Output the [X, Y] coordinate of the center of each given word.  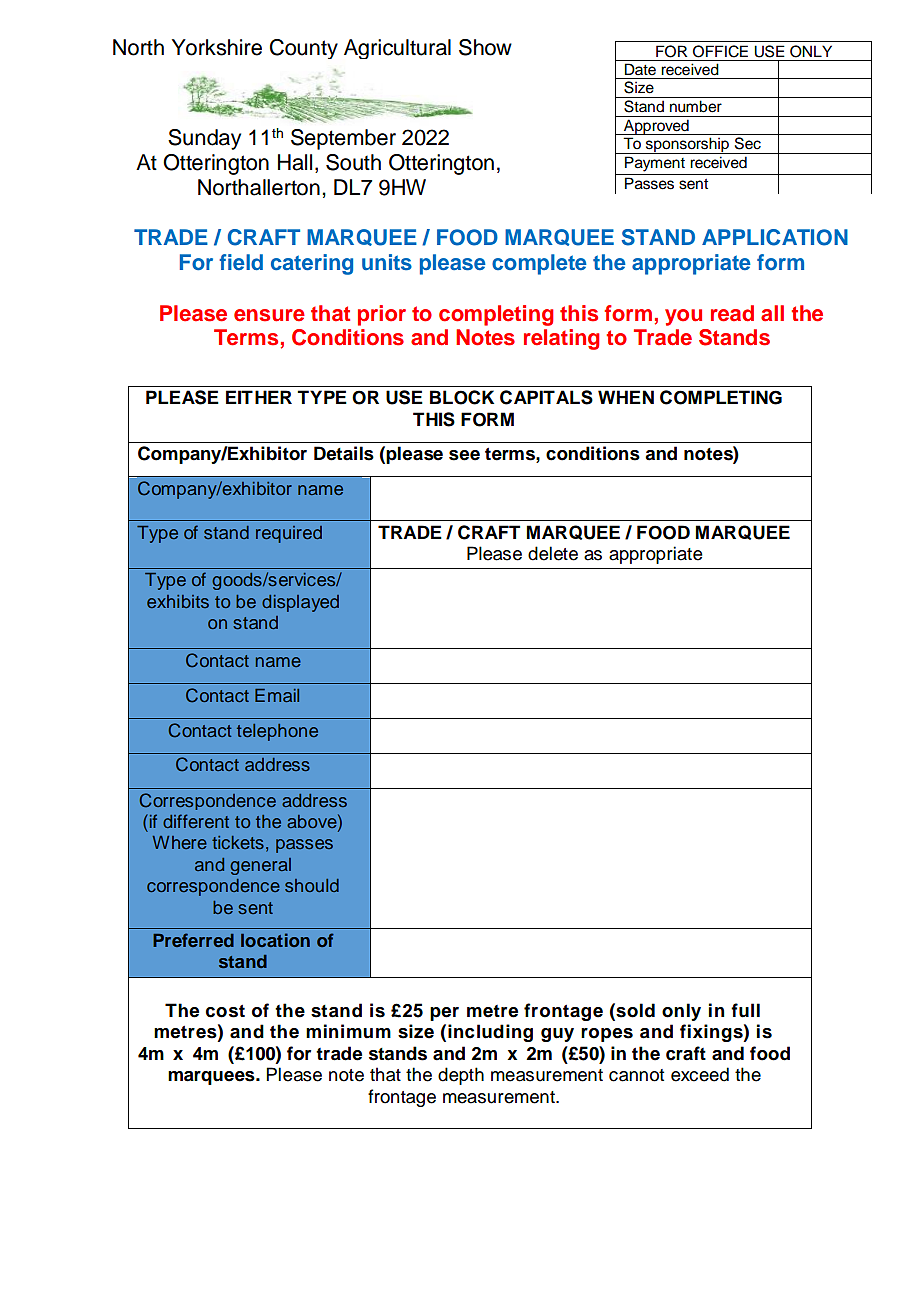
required [289, 534]
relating [561, 339]
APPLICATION [775, 237]
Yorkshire [217, 47]
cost [225, 1011]
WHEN [626, 397]
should [312, 885]
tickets [238, 842]
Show [485, 47]
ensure [269, 315]
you [683, 317]
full [745, 1010]
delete [553, 553]
